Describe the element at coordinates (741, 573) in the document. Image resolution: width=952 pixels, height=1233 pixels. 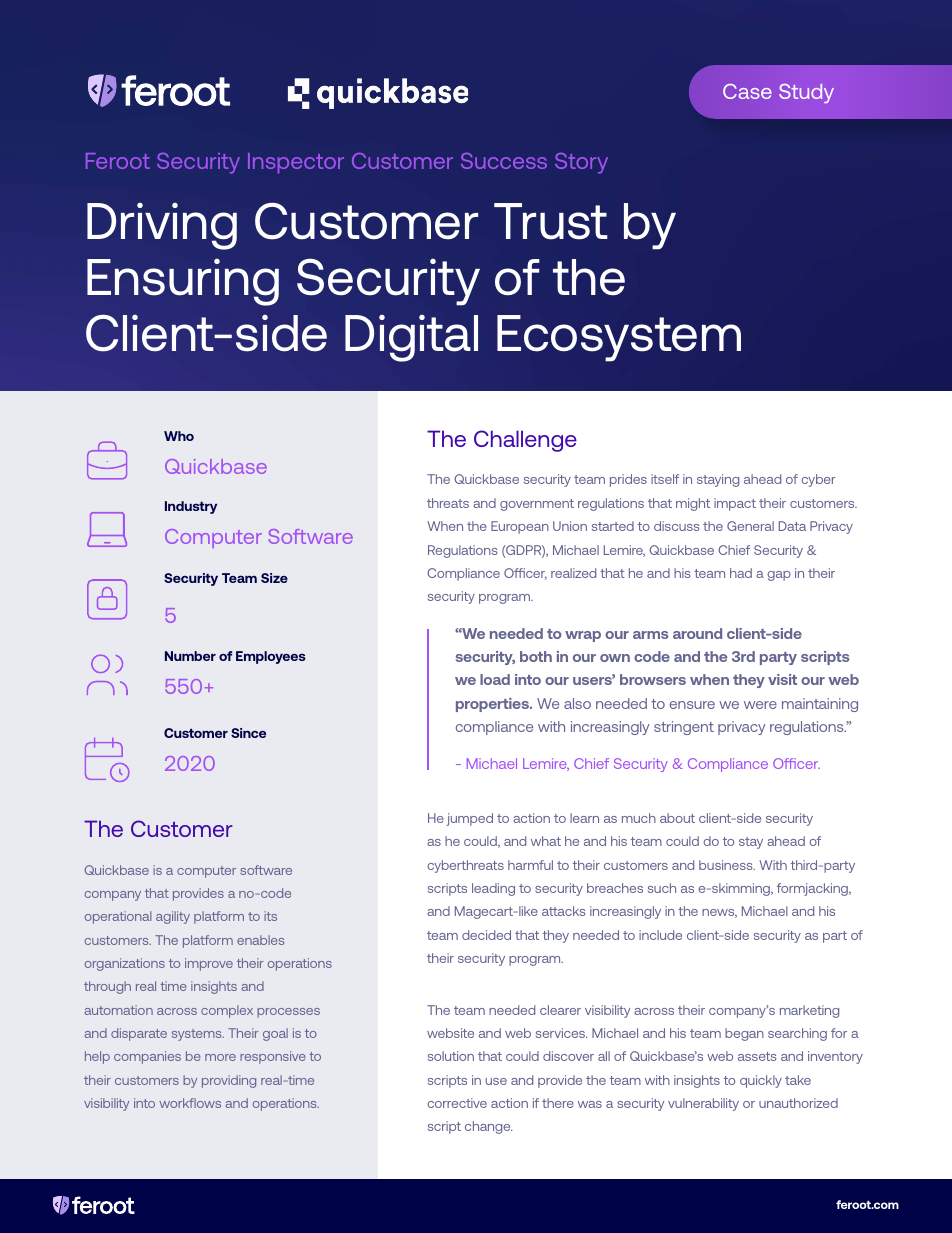
I see `had` at that location.
